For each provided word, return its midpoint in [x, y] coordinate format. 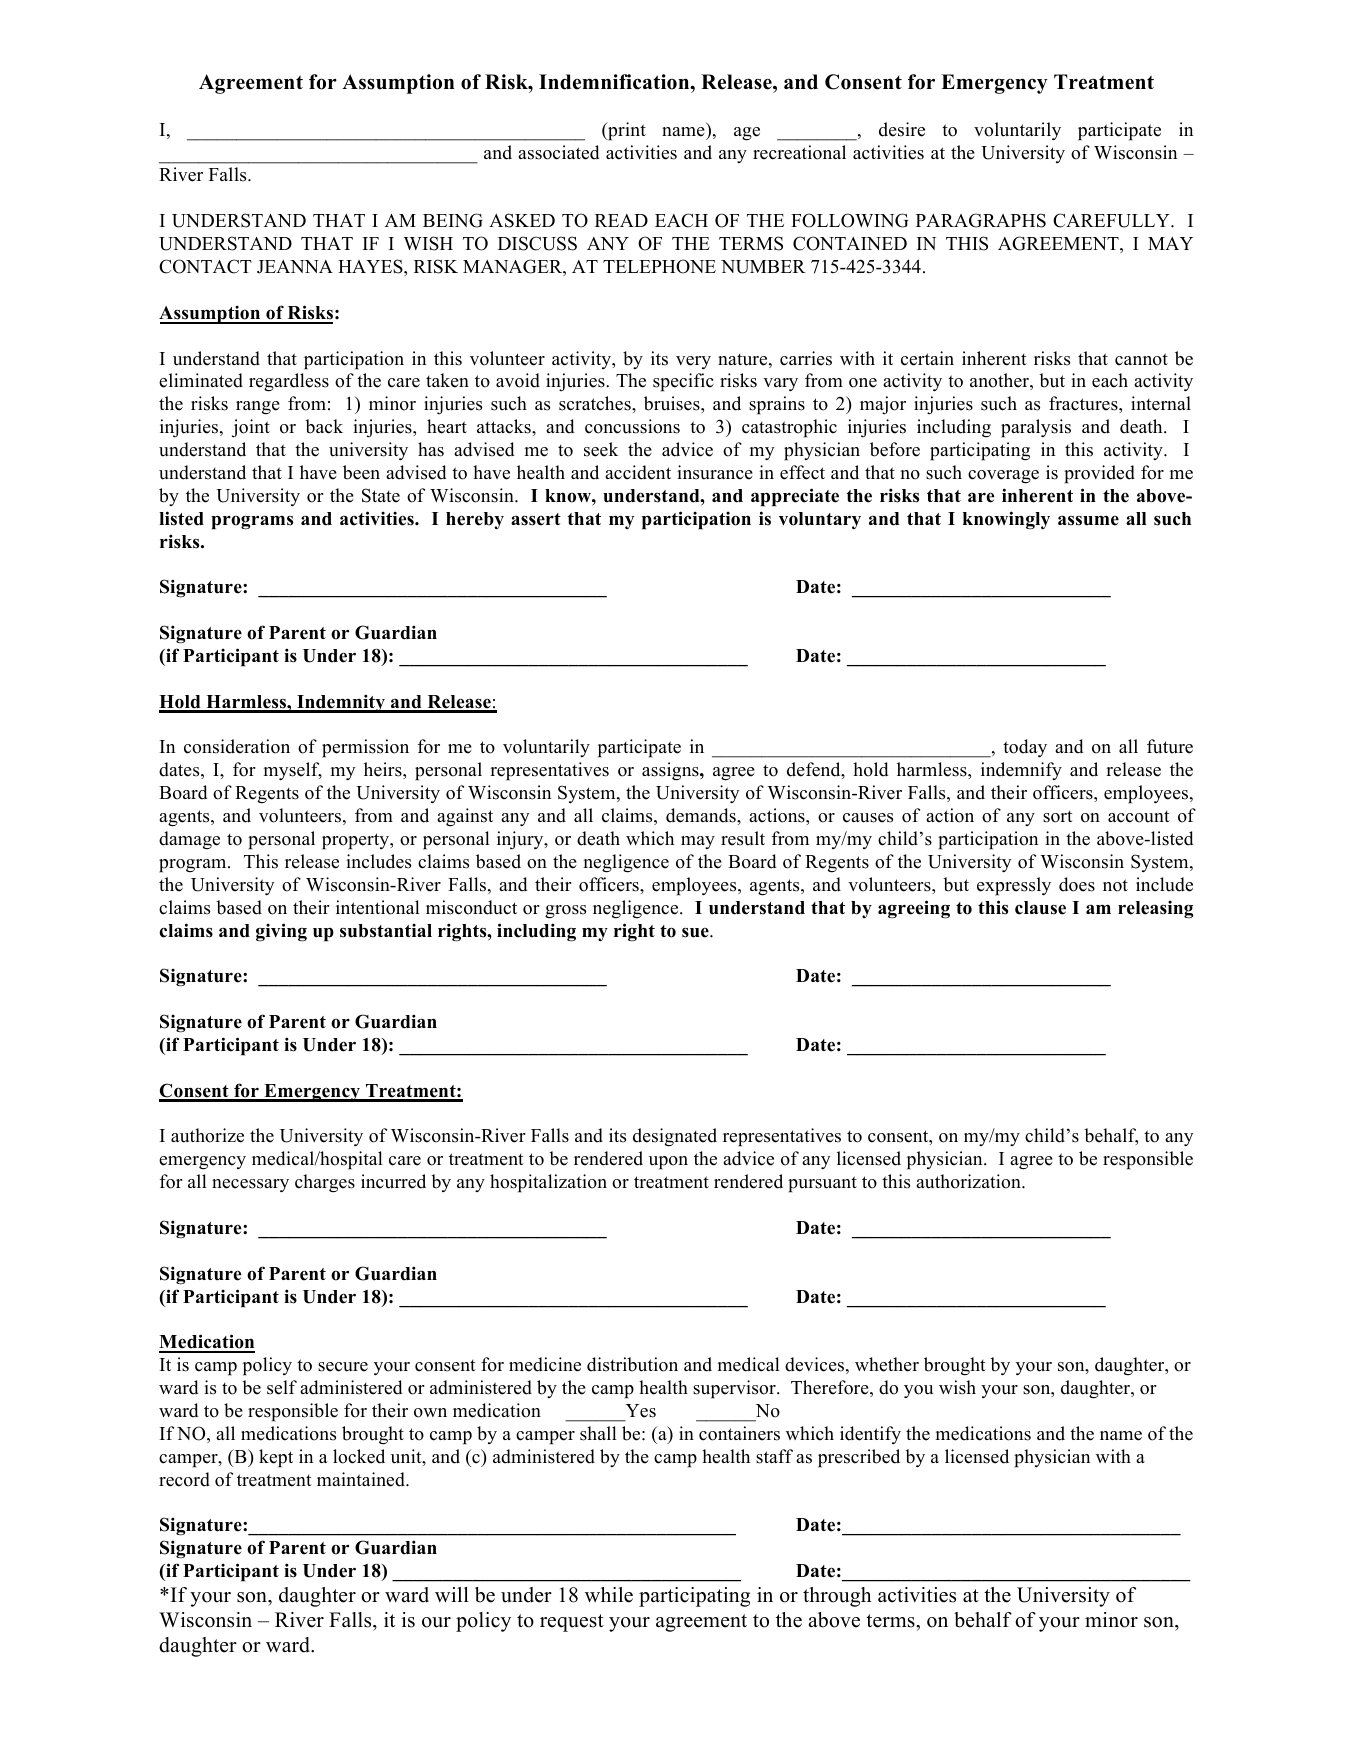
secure [343, 1367]
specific [683, 382]
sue [696, 933]
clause [1040, 908]
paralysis [1036, 428]
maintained [362, 1479]
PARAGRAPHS [981, 220]
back [324, 426]
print [626, 131]
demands [702, 815]
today [1025, 748]
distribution [632, 1364]
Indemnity [341, 703]
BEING [453, 220]
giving [281, 932]
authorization [969, 1181]
